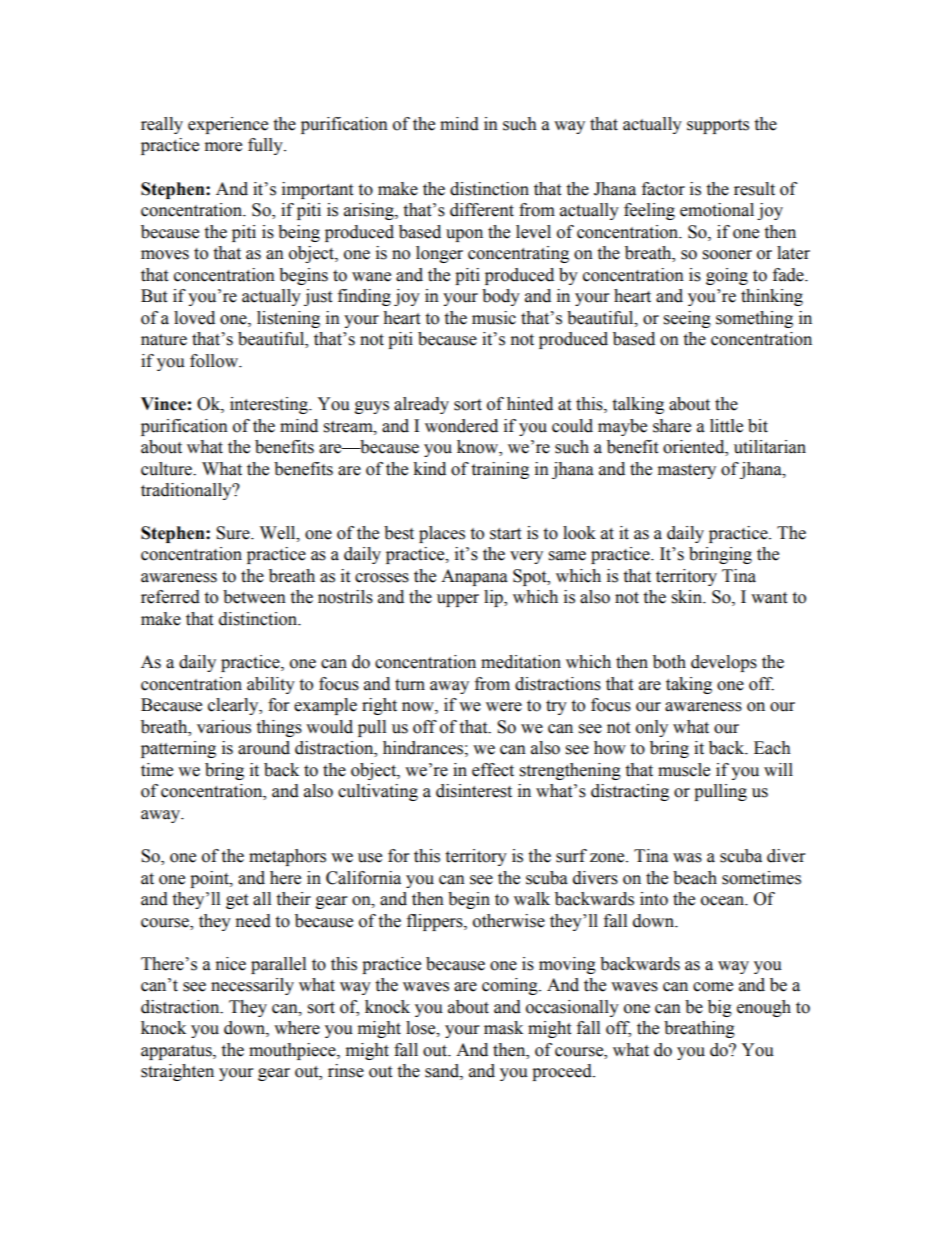  Describe the element at coordinates (223, 147) in the page. I see `more` at that location.
